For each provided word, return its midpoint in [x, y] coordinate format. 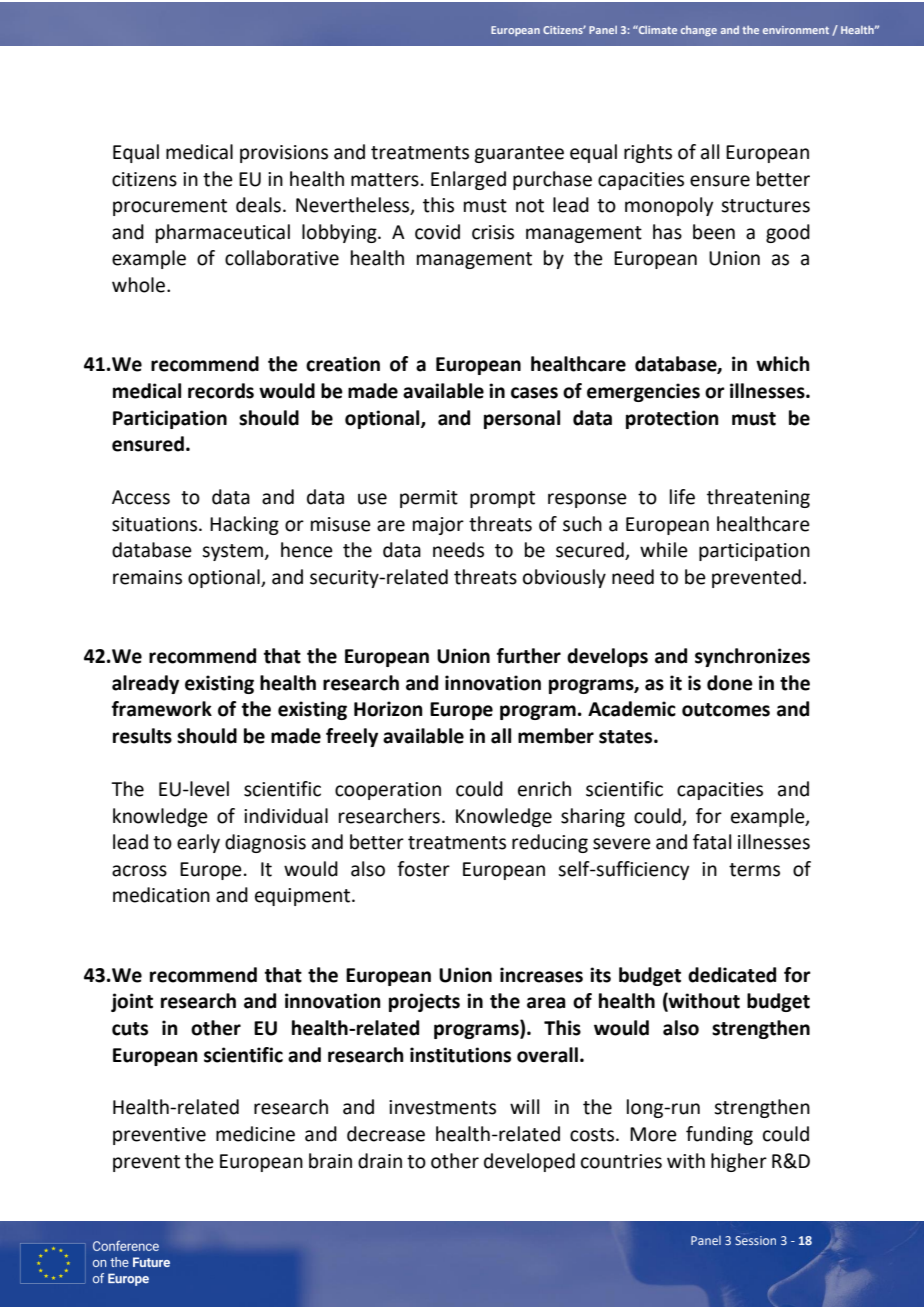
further [529, 656]
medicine [255, 1134]
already [145, 684]
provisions [284, 154]
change [699, 31]
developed [529, 1162]
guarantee [519, 154]
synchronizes [752, 657]
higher [739, 1162]
